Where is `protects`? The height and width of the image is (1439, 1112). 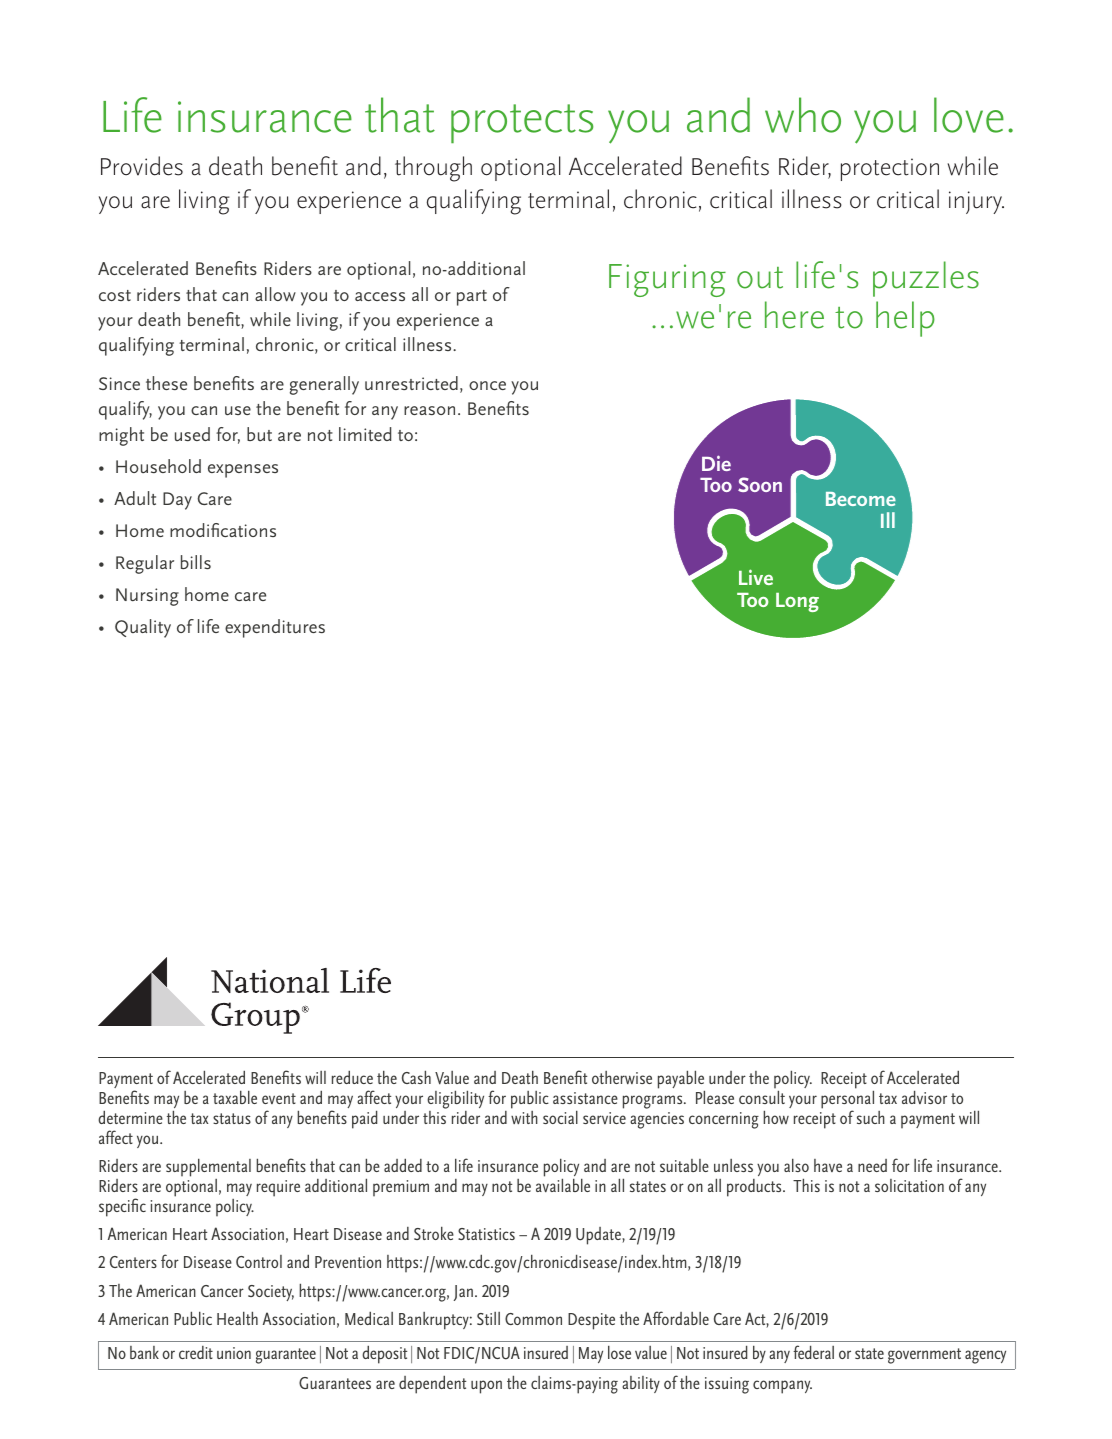
protects is located at coordinates (522, 123).
